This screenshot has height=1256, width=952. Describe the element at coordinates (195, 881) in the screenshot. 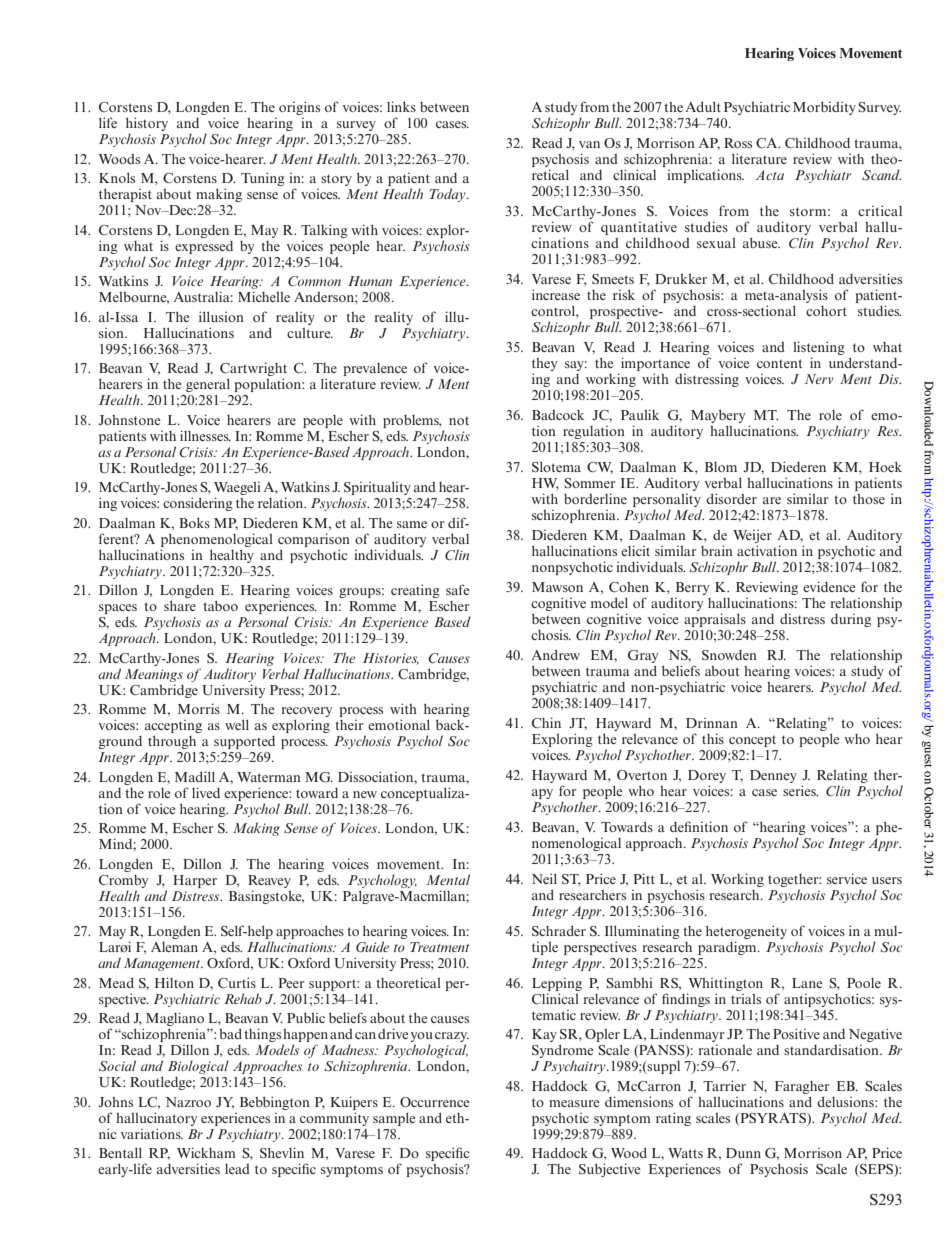

I see `Harper` at that location.
